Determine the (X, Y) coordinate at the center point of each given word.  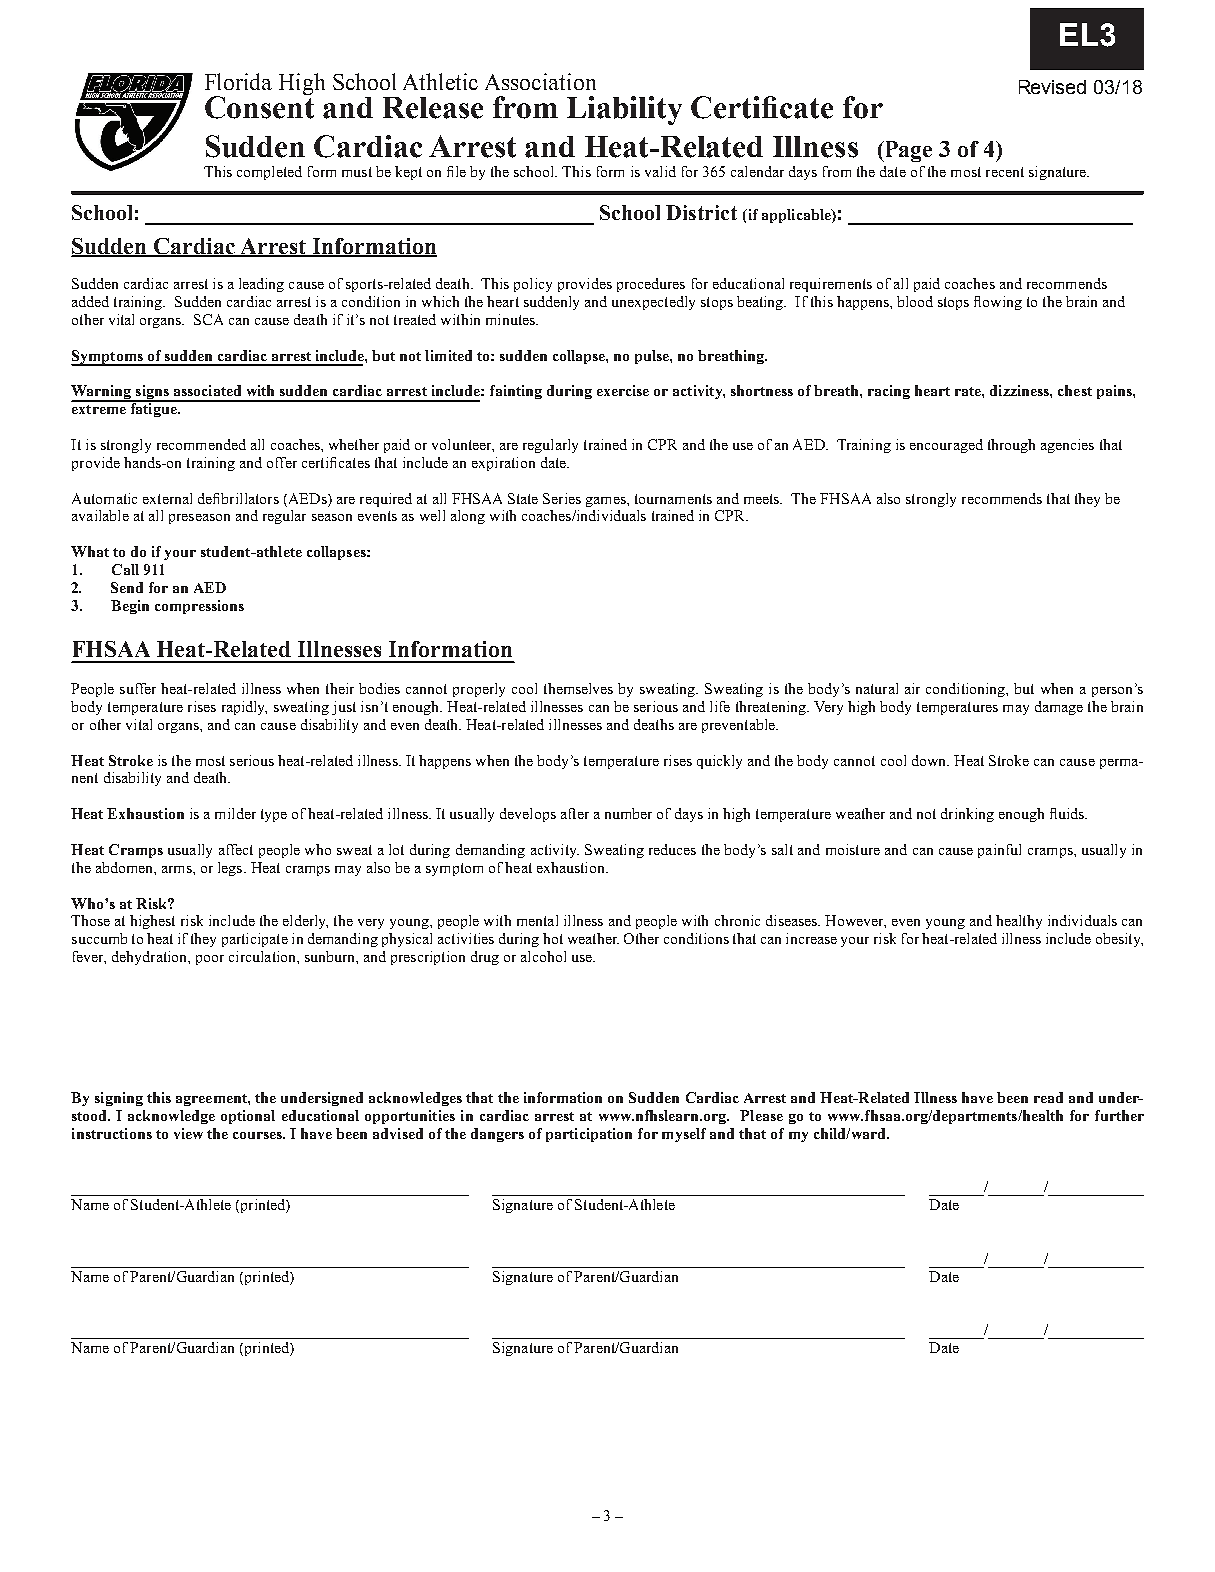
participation (589, 1135)
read (1048, 1097)
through (1011, 446)
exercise (623, 390)
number (628, 813)
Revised (1052, 87)
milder (235, 813)
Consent (259, 106)
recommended (201, 444)
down (930, 760)
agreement (212, 1100)
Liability (624, 110)
